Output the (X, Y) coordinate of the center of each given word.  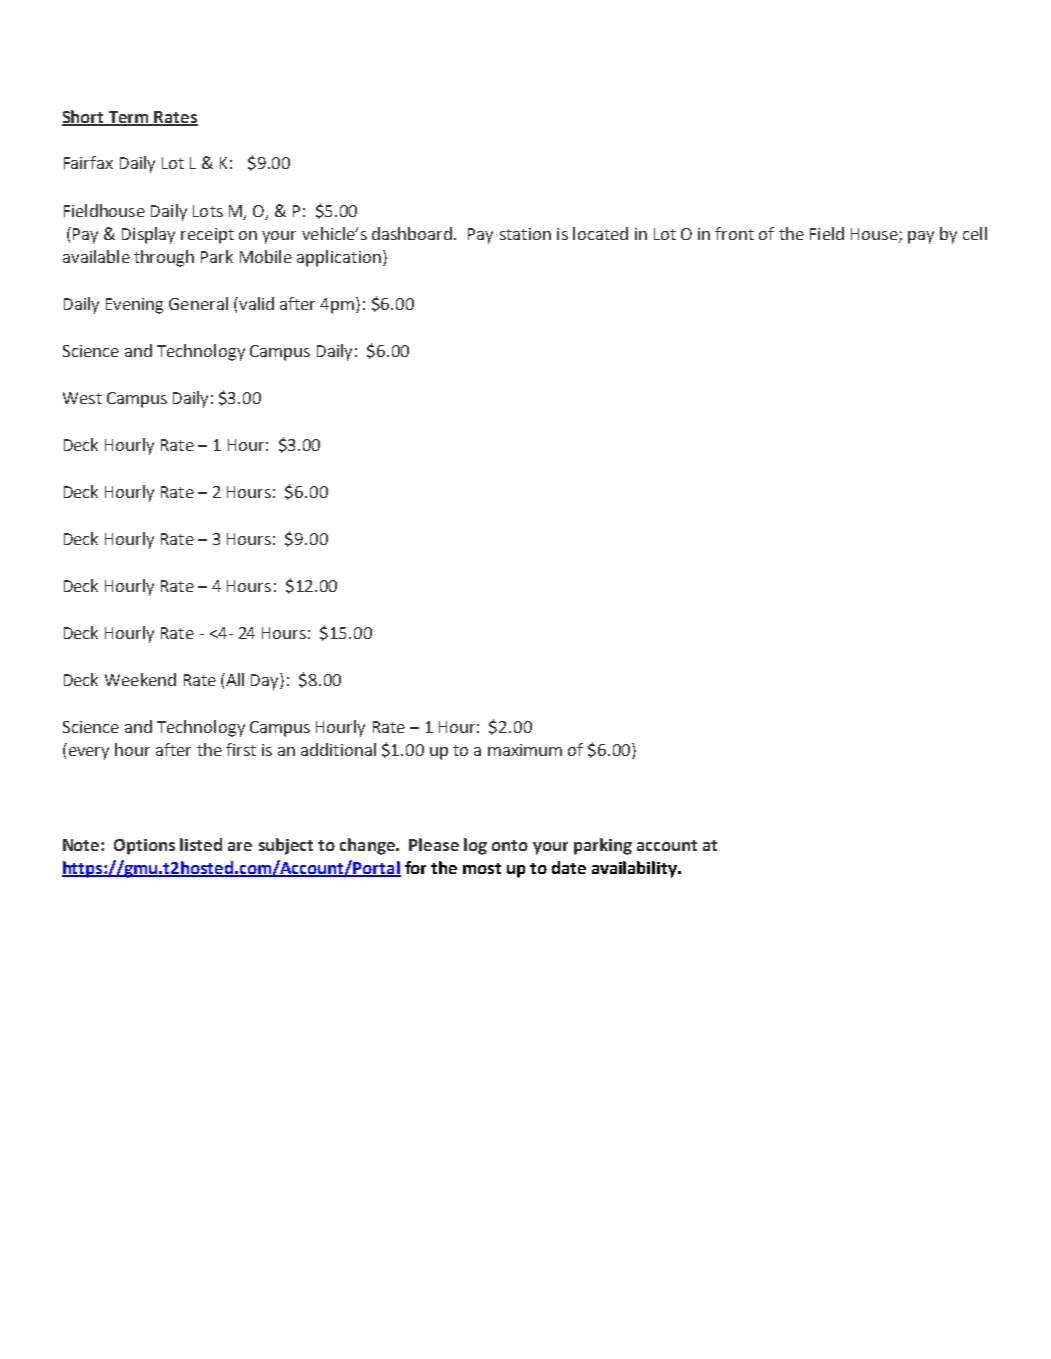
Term (128, 118)
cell (975, 233)
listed (201, 844)
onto (510, 845)
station (525, 234)
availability (635, 869)
